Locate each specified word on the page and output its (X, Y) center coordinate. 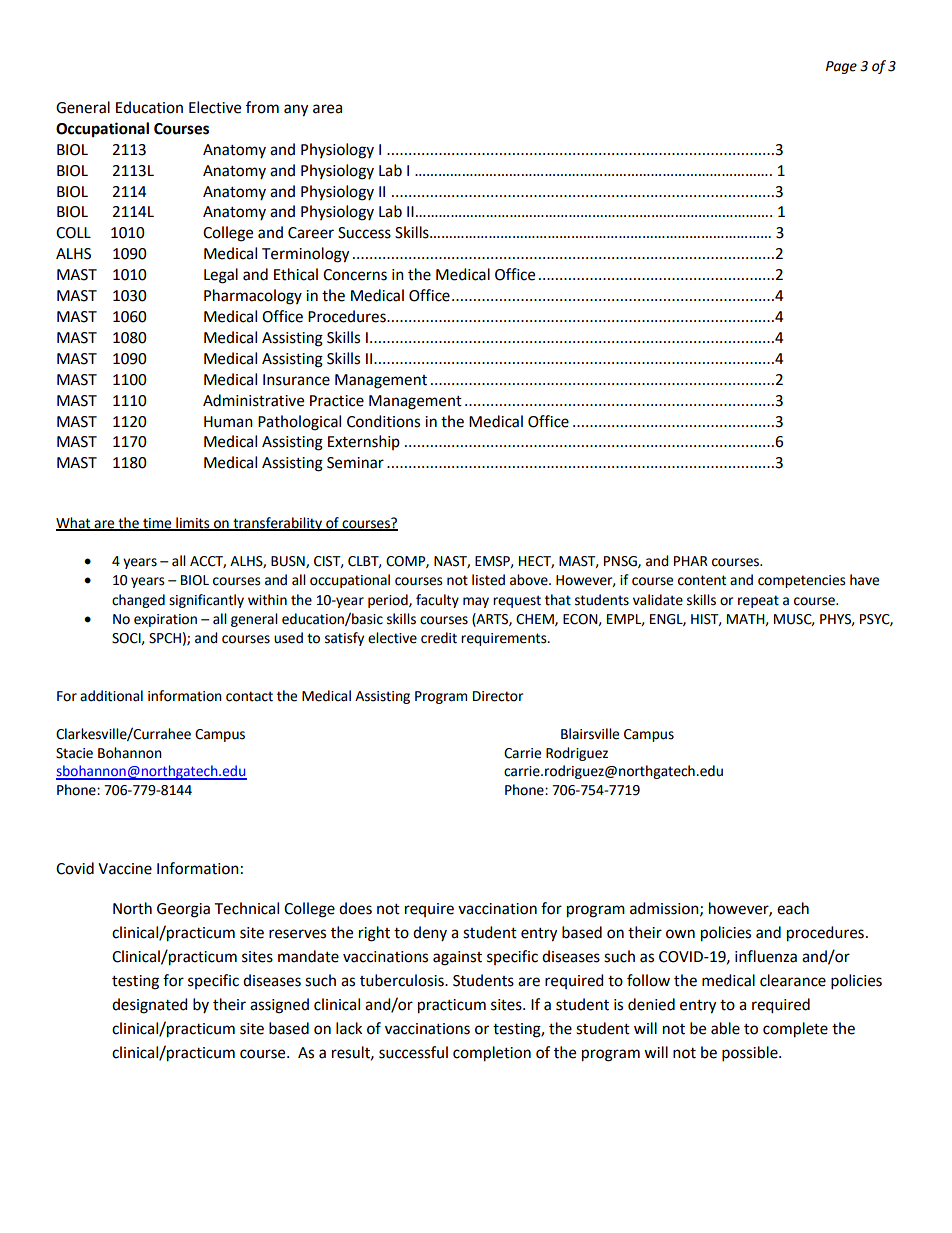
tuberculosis (403, 980)
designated (150, 1006)
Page (841, 67)
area (327, 109)
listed (488, 580)
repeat (758, 601)
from (262, 107)
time (157, 524)
